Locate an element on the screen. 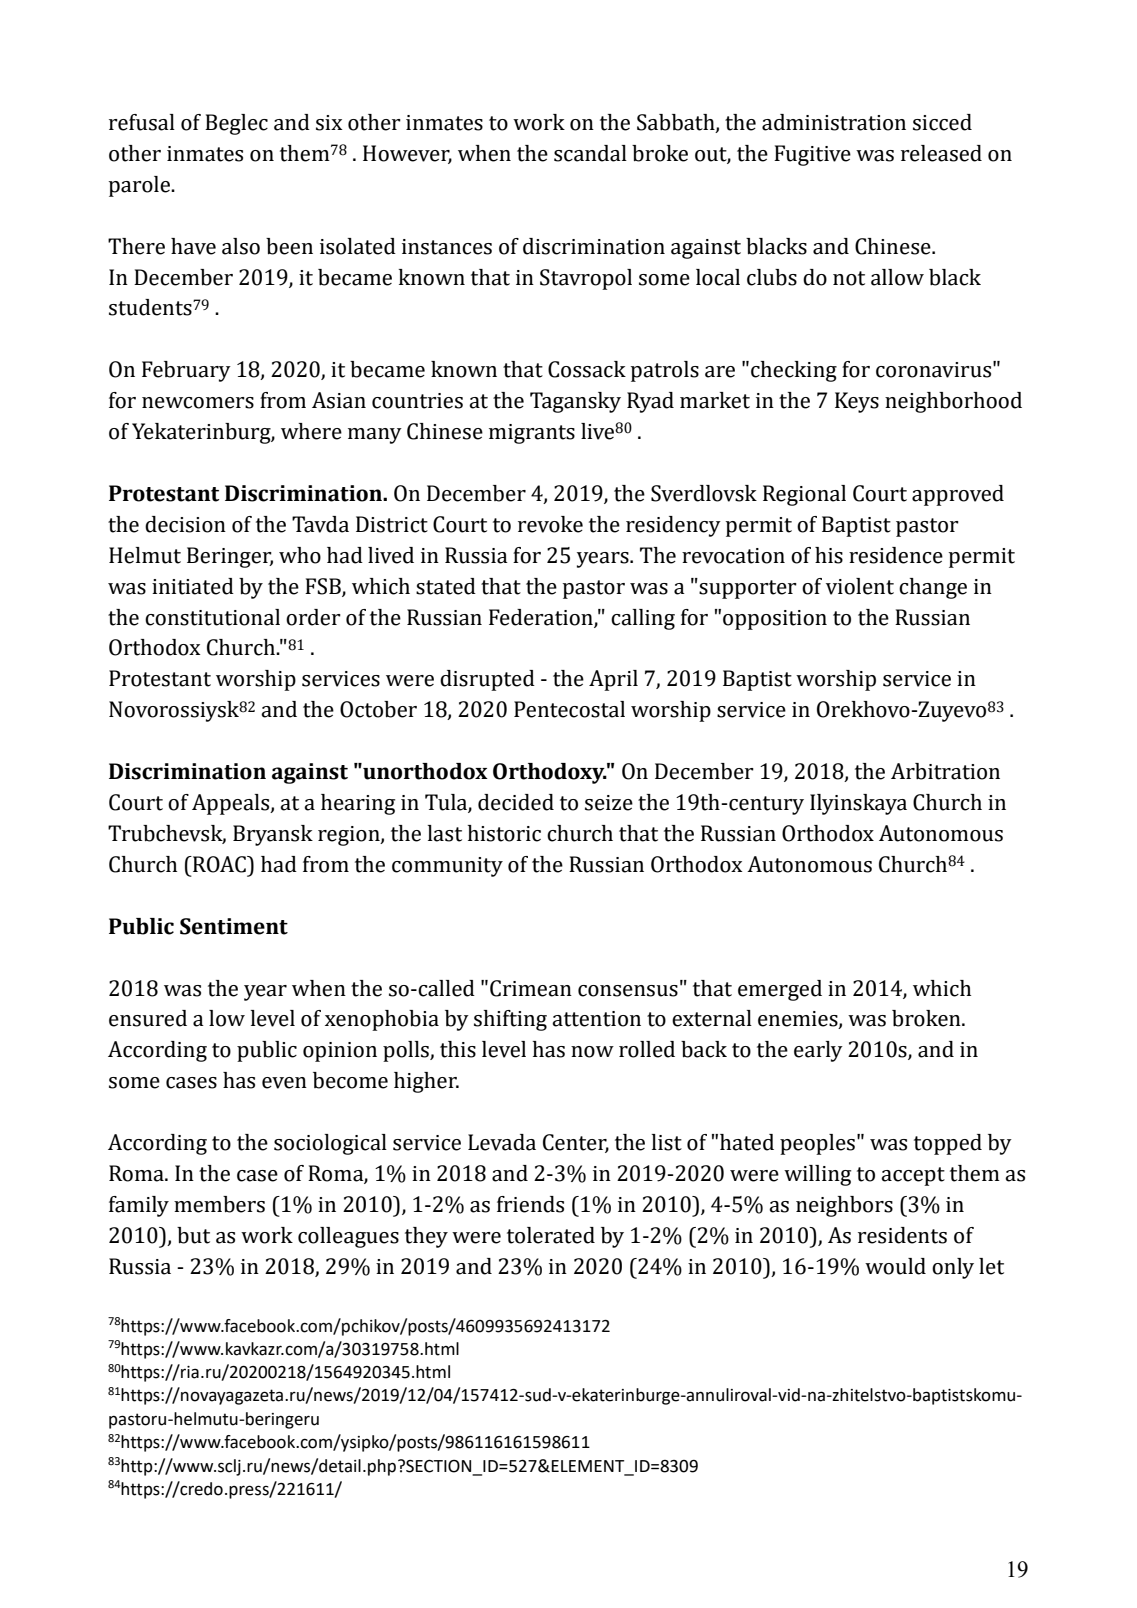 This screenshot has width=1137, height=1608. Sentiment is located at coordinates (234, 926).
